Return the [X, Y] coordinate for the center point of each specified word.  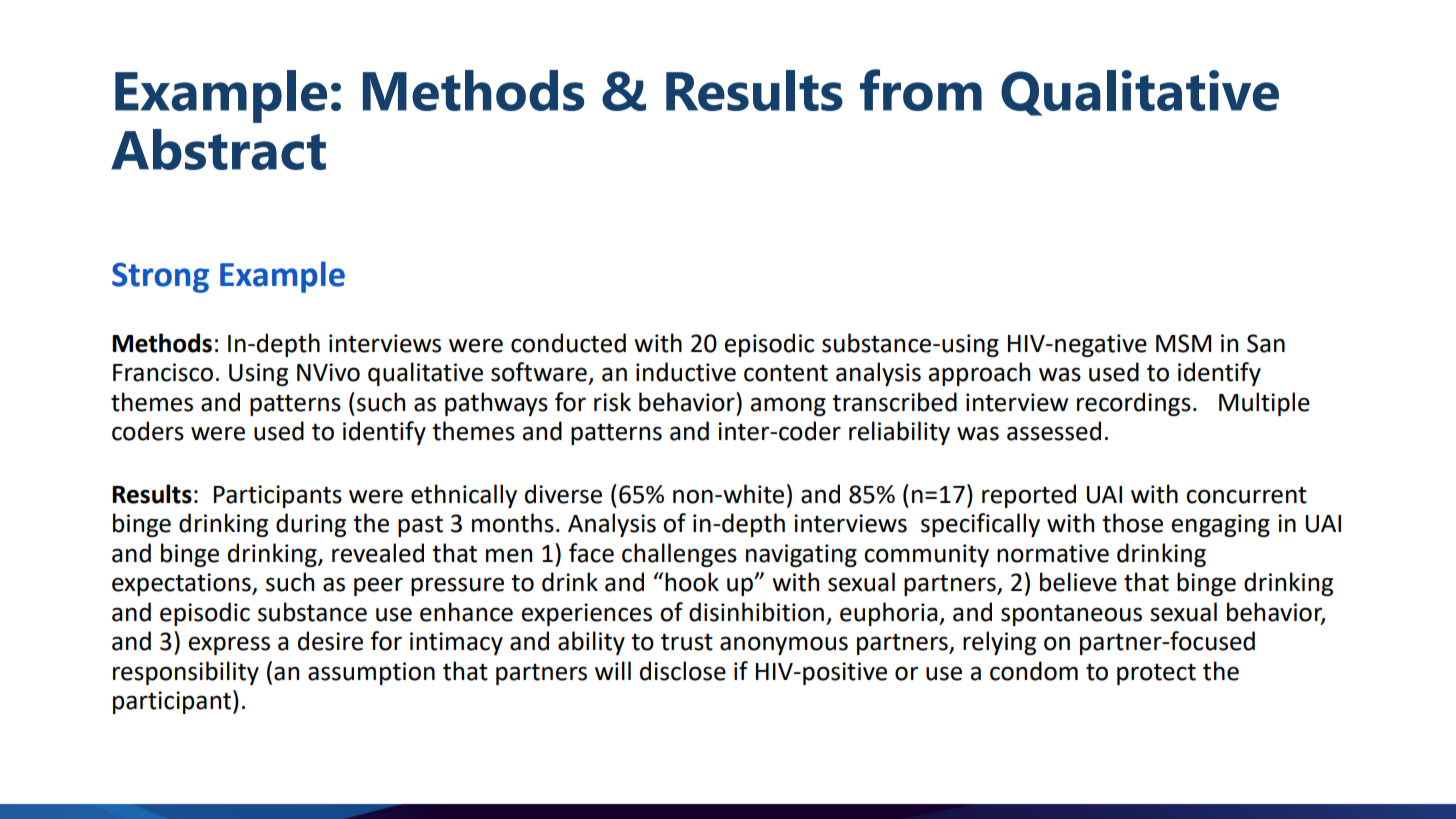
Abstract [218, 149]
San [1266, 343]
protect [1156, 674]
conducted [568, 343]
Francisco [163, 372]
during [311, 525]
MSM [1183, 343]
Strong [160, 277]
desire [330, 641]
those [1132, 523]
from [921, 90]
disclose [683, 671]
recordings [1134, 404]
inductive [686, 372]
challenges [679, 555]
